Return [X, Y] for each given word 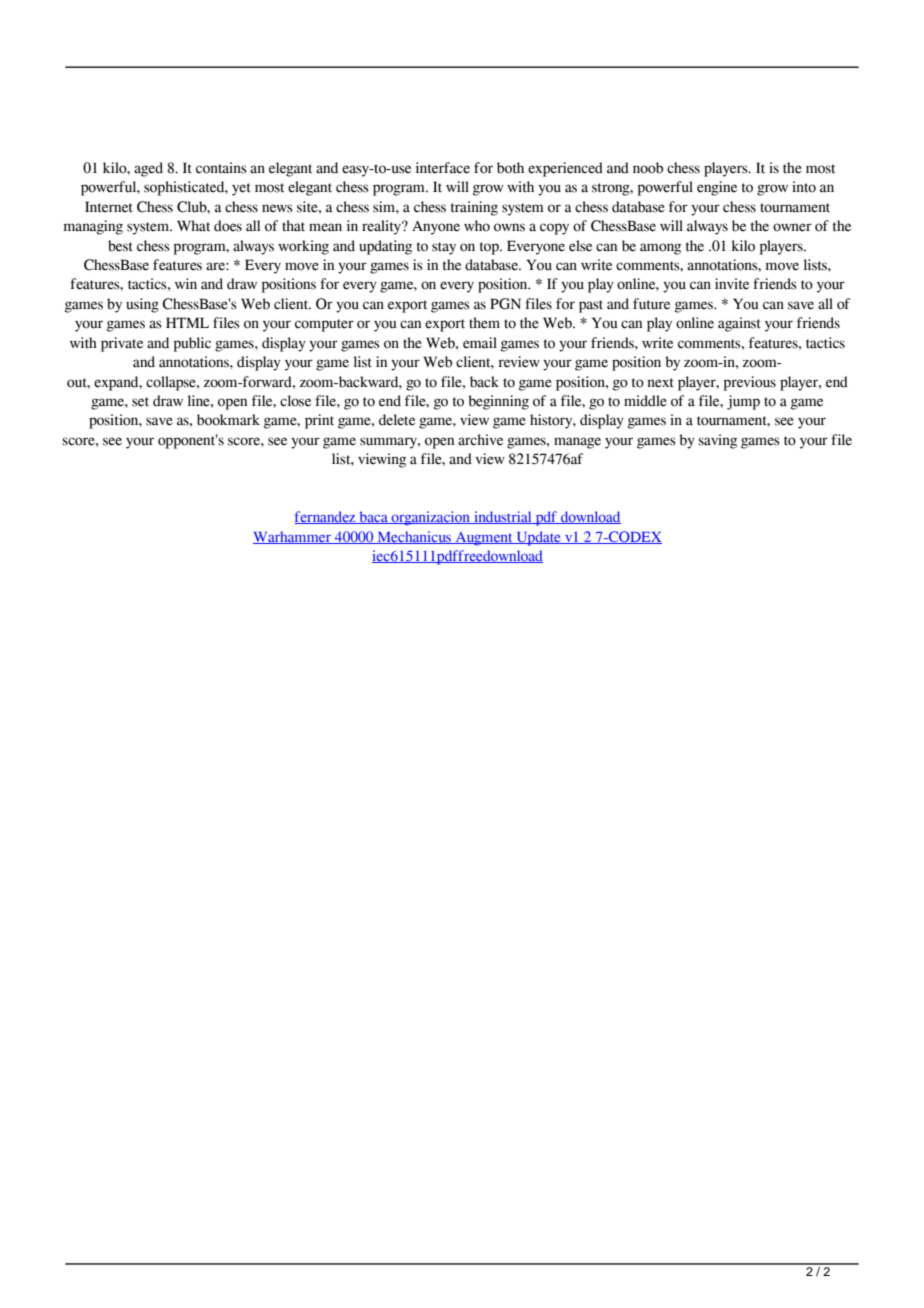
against [739, 324]
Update [538, 538]
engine [717, 188]
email [480, 343]
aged [148, 169]
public [192, 344]
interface [443, 168]
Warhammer [293, 537]
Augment [484, 539]
